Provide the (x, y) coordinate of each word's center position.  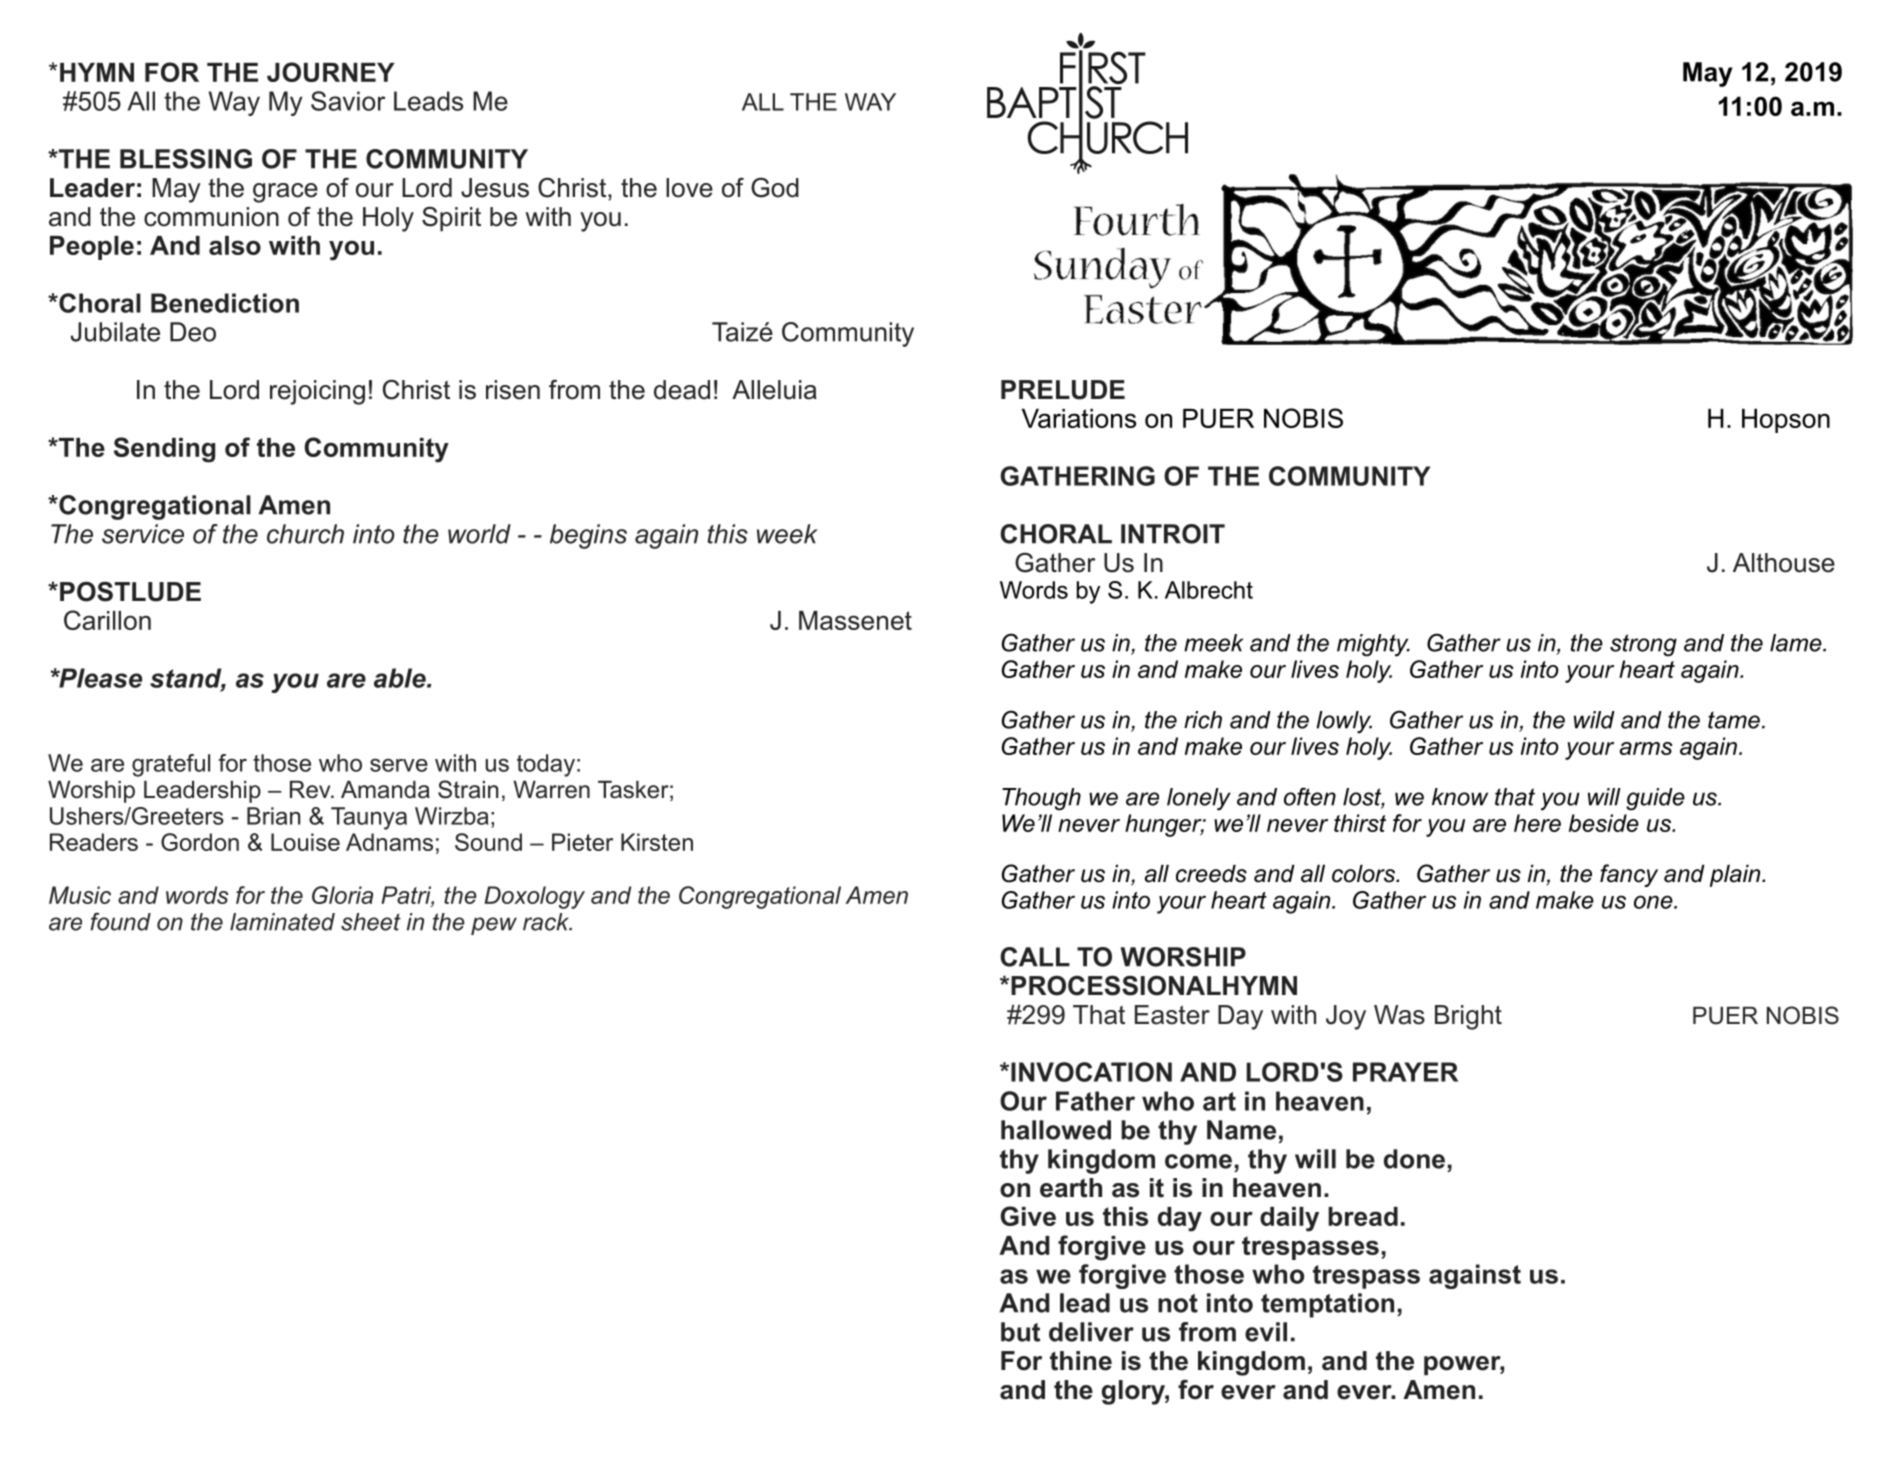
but (1020, 1332)
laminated (282, 922)
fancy (1629, 875)
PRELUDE (1063, 390)
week (787, 534)
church (305, 534)
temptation (1327, 1305)
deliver (1091, 1332)
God (775, 188)
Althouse (1784, 563)
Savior (348, 101)
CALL (1035, 957)
